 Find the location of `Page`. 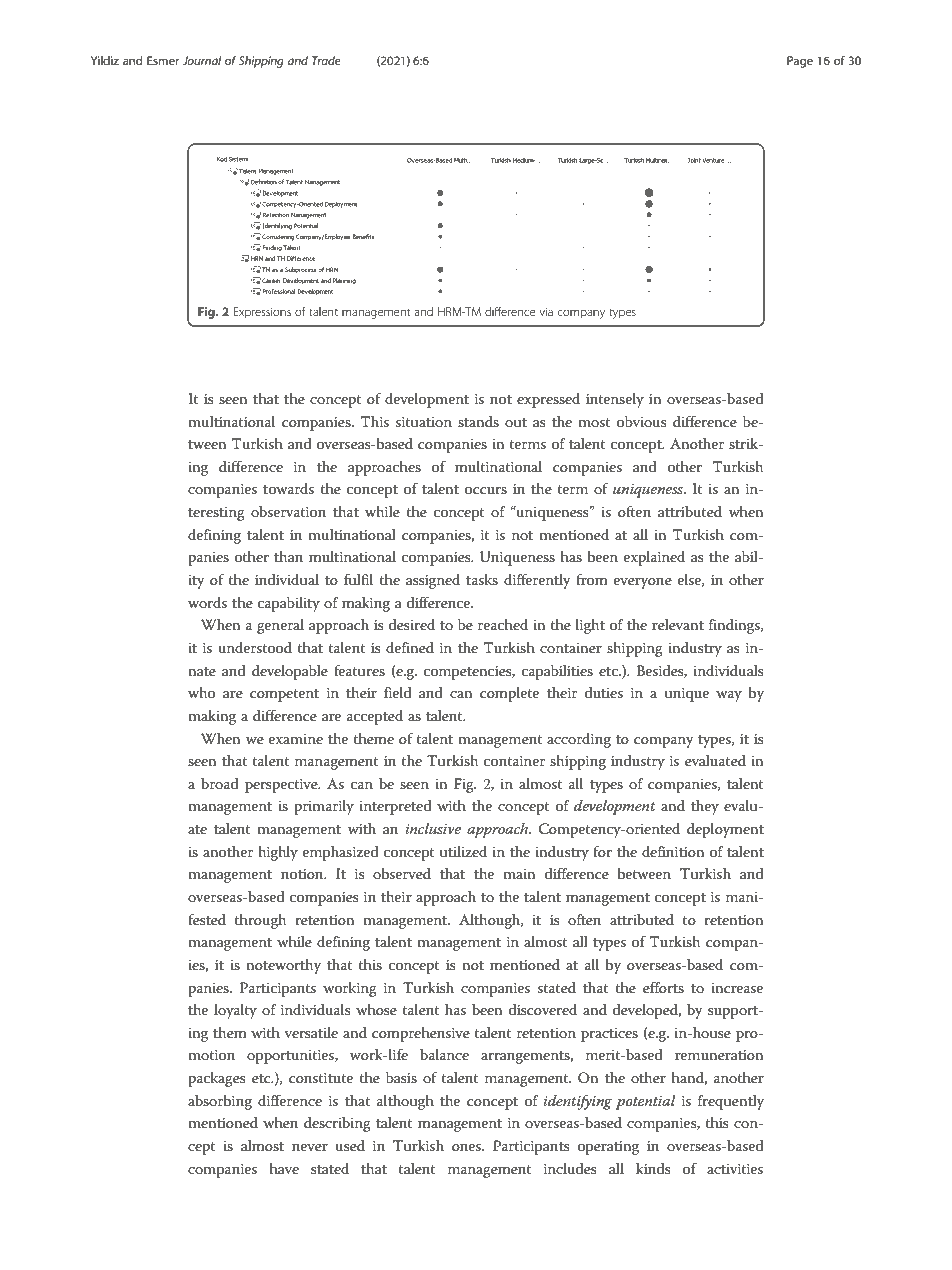

Page is located at coordinates (800, 62).
